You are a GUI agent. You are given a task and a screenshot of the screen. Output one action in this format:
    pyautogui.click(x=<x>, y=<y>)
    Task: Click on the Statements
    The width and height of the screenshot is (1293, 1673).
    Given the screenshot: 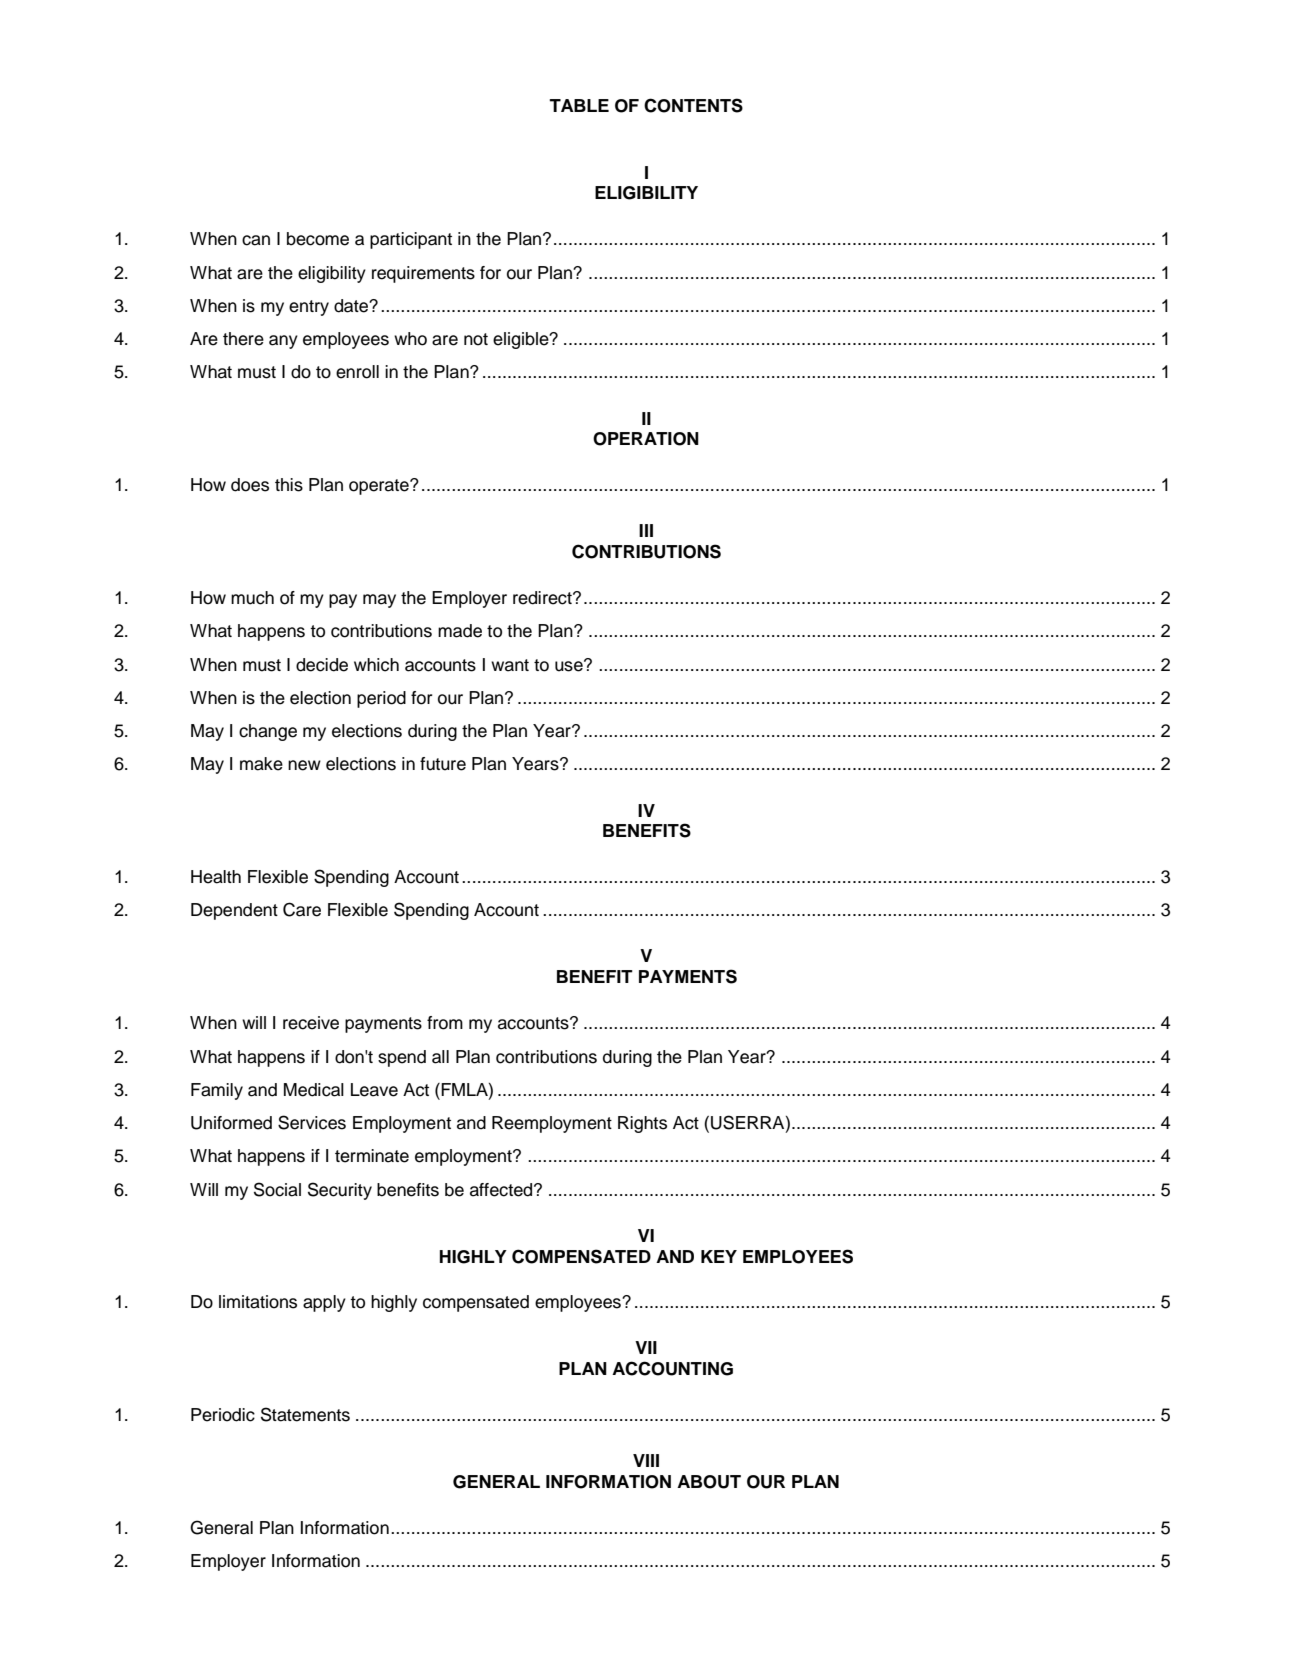 What is the action you would take?
    pyautogui.click(x=305, y=1414)
